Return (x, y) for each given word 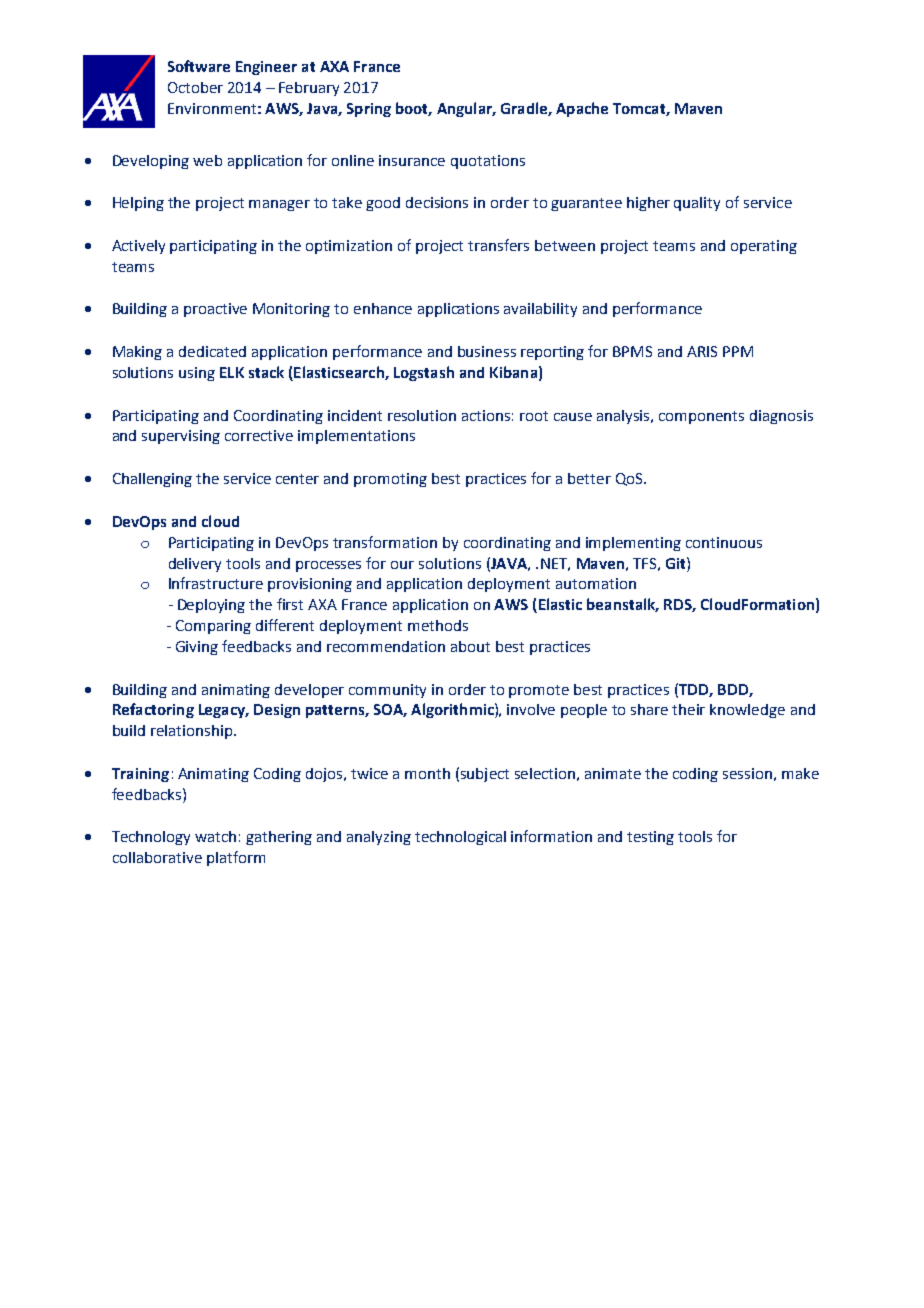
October (195, 87)
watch (215, 836)
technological (460, 838)
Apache (582, 109)
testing (650, 838)
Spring (369, 110)
